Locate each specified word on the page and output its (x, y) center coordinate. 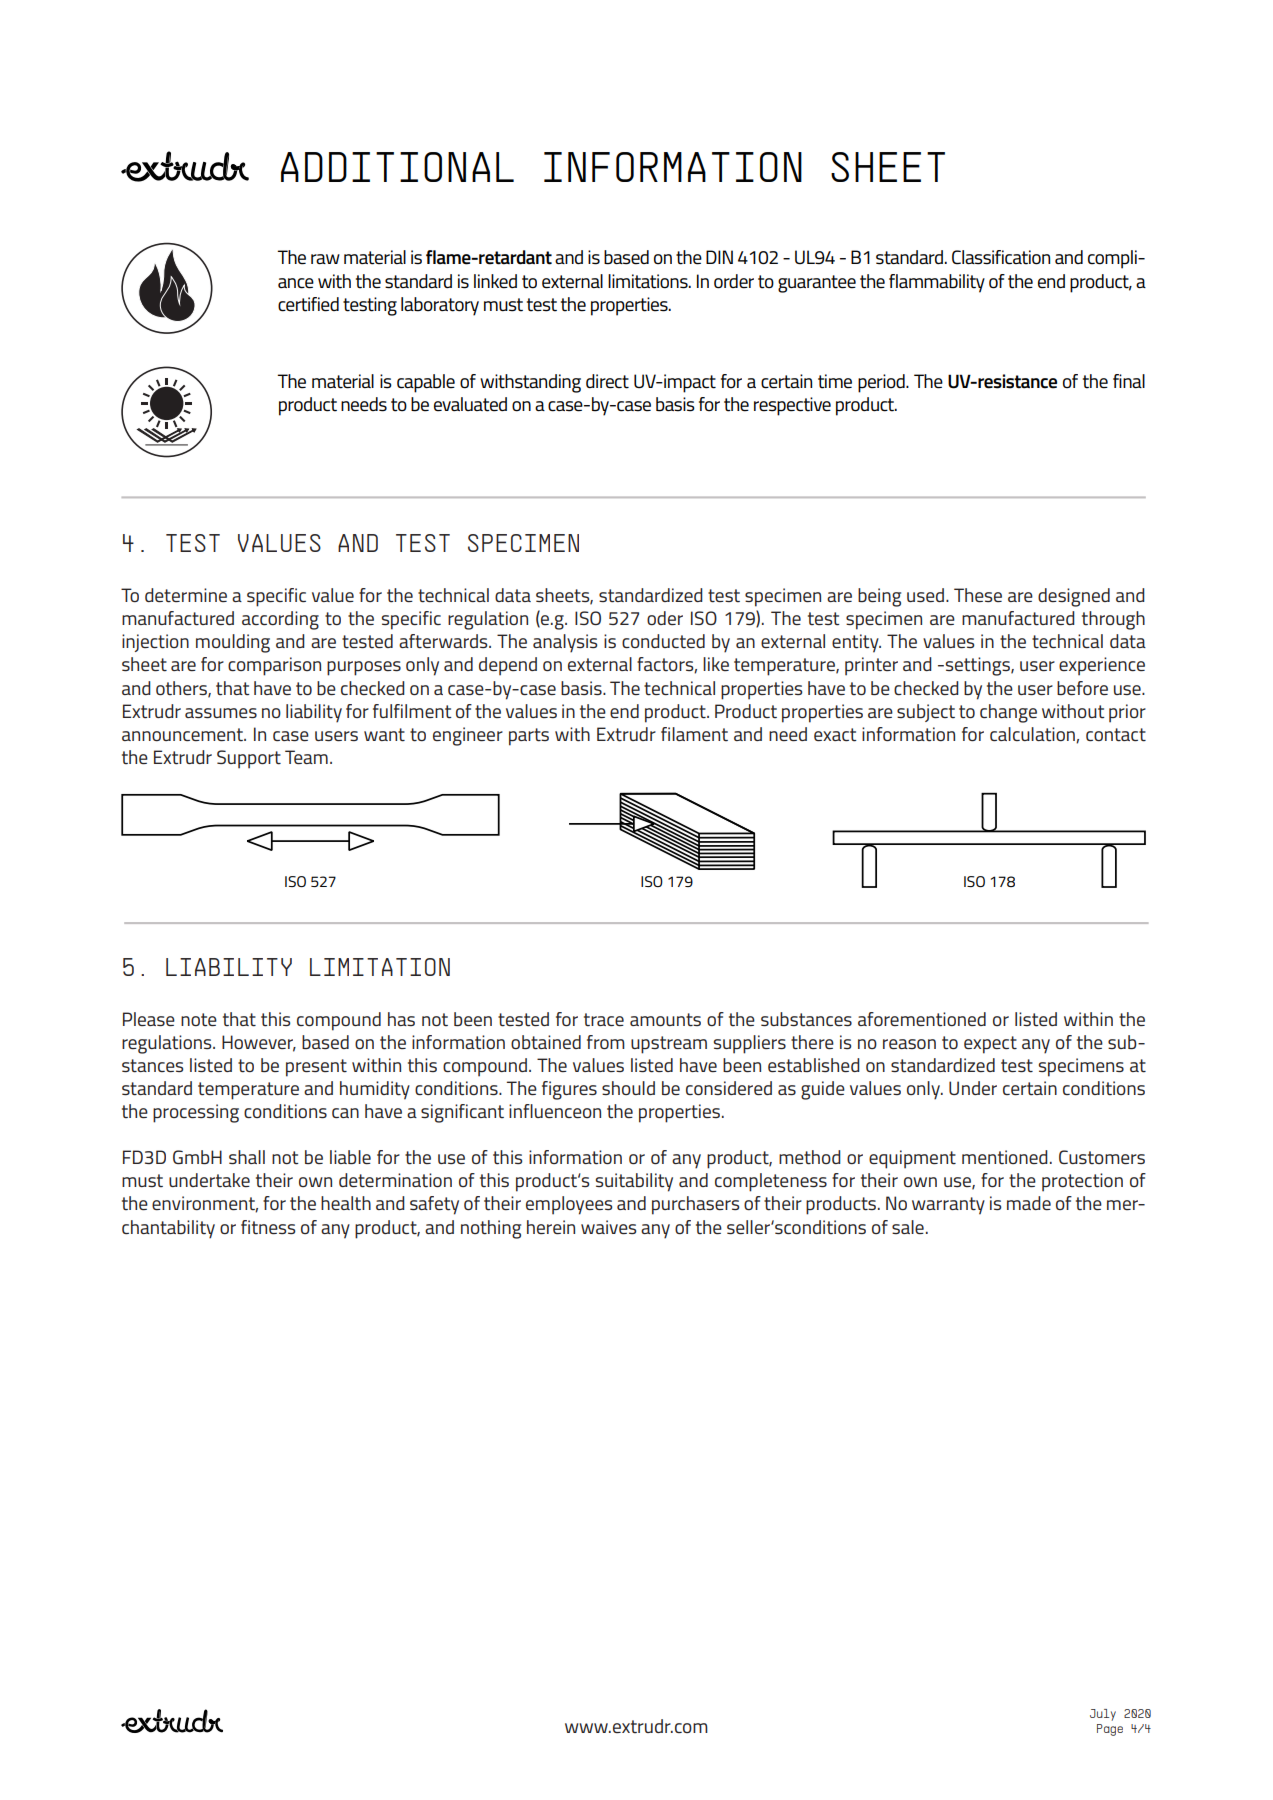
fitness (268, 1227)
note (199, 1020)
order (734, 281)
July (1103, 1715)
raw (325, 259)
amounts (665, 1020)
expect (990, 1045)
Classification (1001, 257)
